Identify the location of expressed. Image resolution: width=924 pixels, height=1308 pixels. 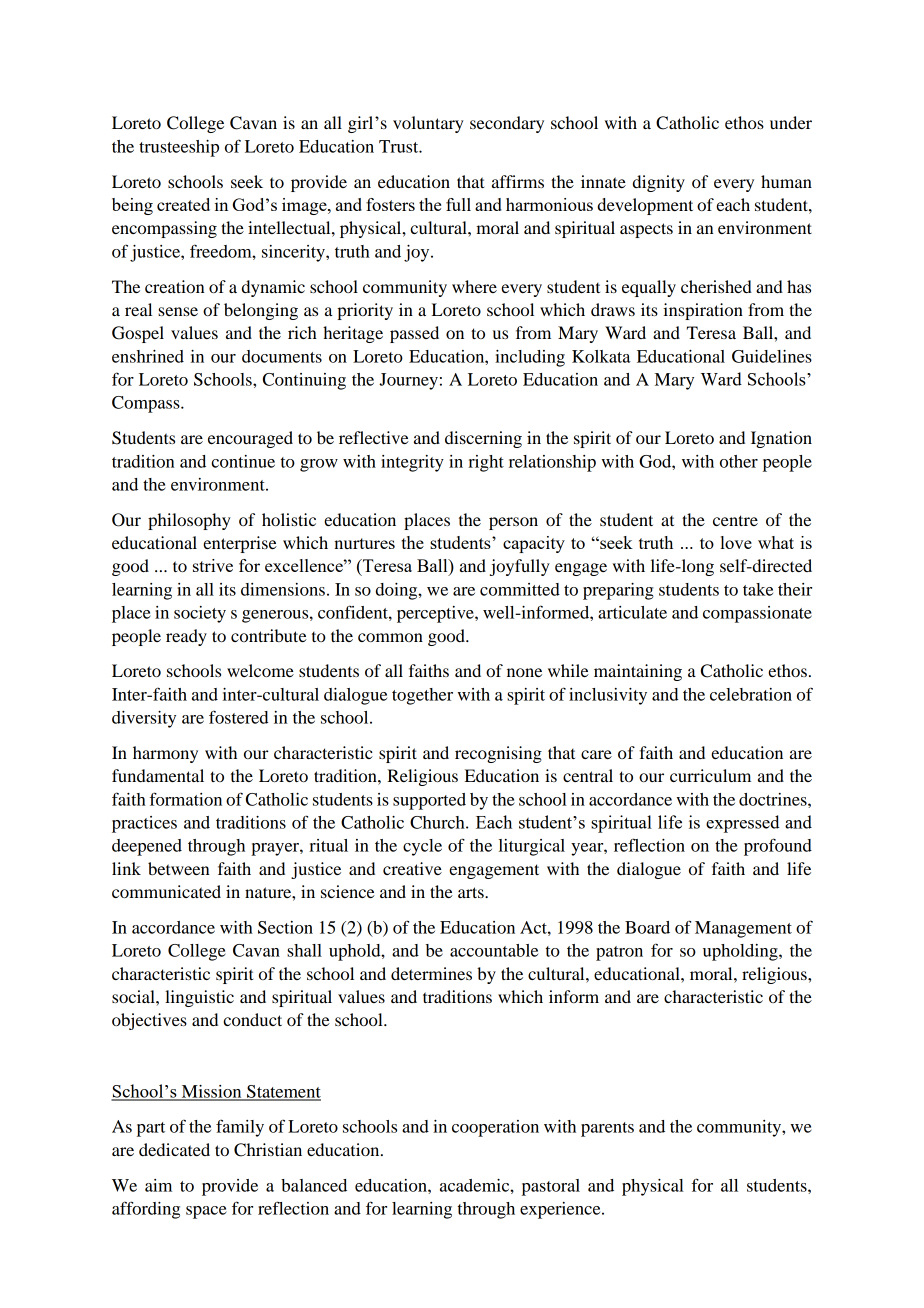
(743, 824).
